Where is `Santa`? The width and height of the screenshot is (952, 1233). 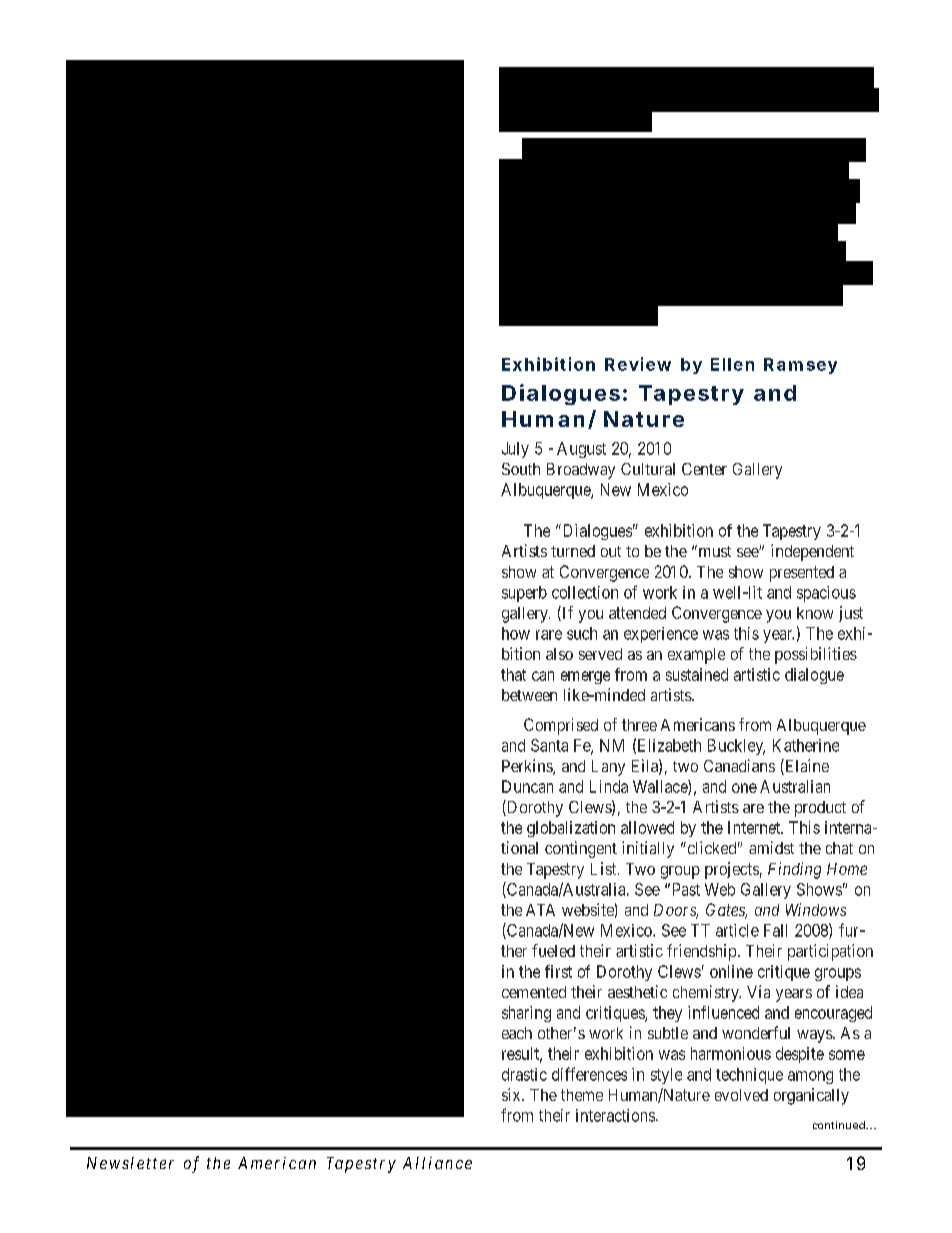 Santa is located at coordinates (549, 745).
